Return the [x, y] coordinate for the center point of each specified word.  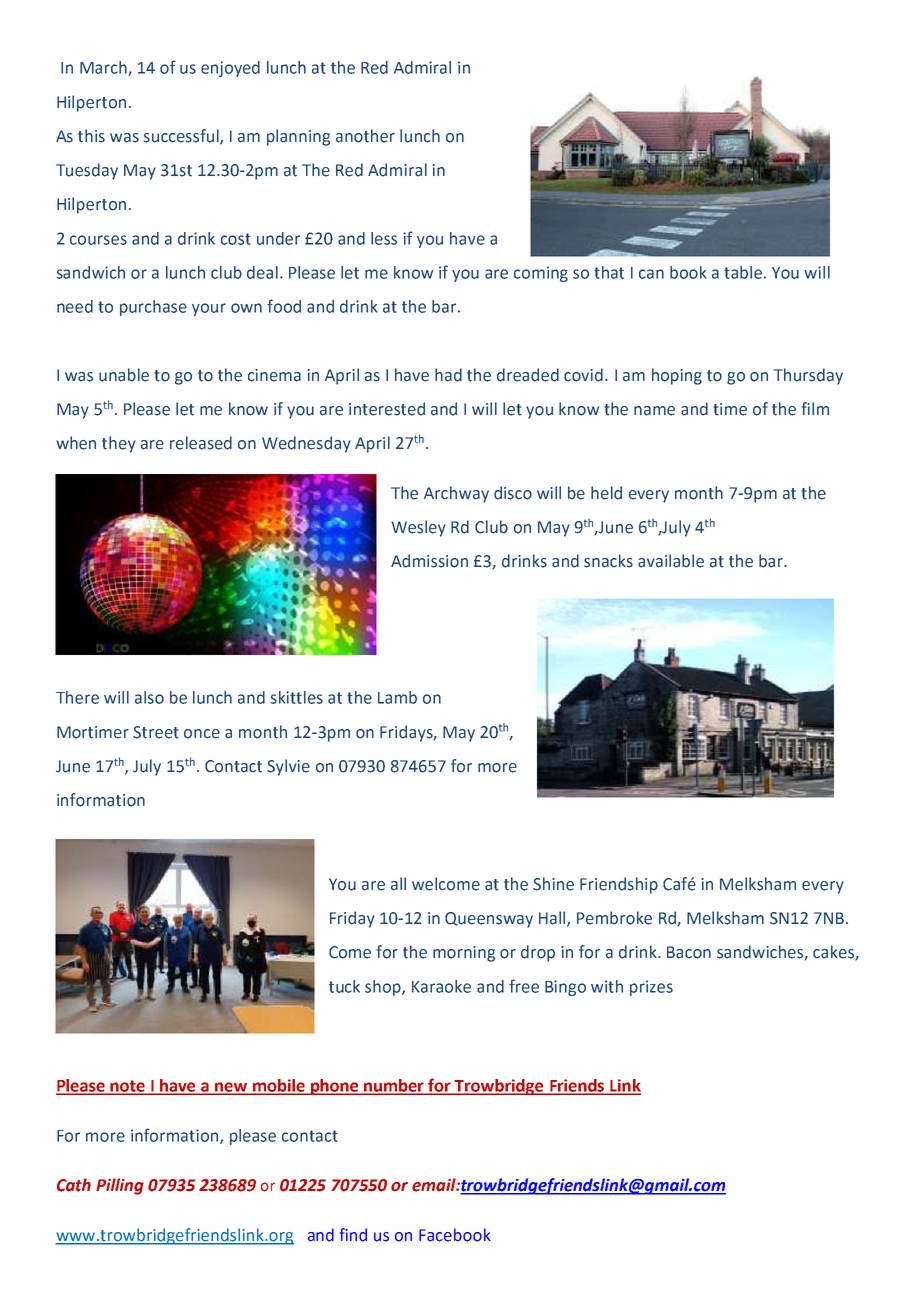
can [651, 274]
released [201, 443]
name [654, 411]
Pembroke [614, 918]
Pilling [120, 1186]
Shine [553, 884]
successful [182, 137]
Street [156, 732]
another [365, 136]
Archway [456, 494]
